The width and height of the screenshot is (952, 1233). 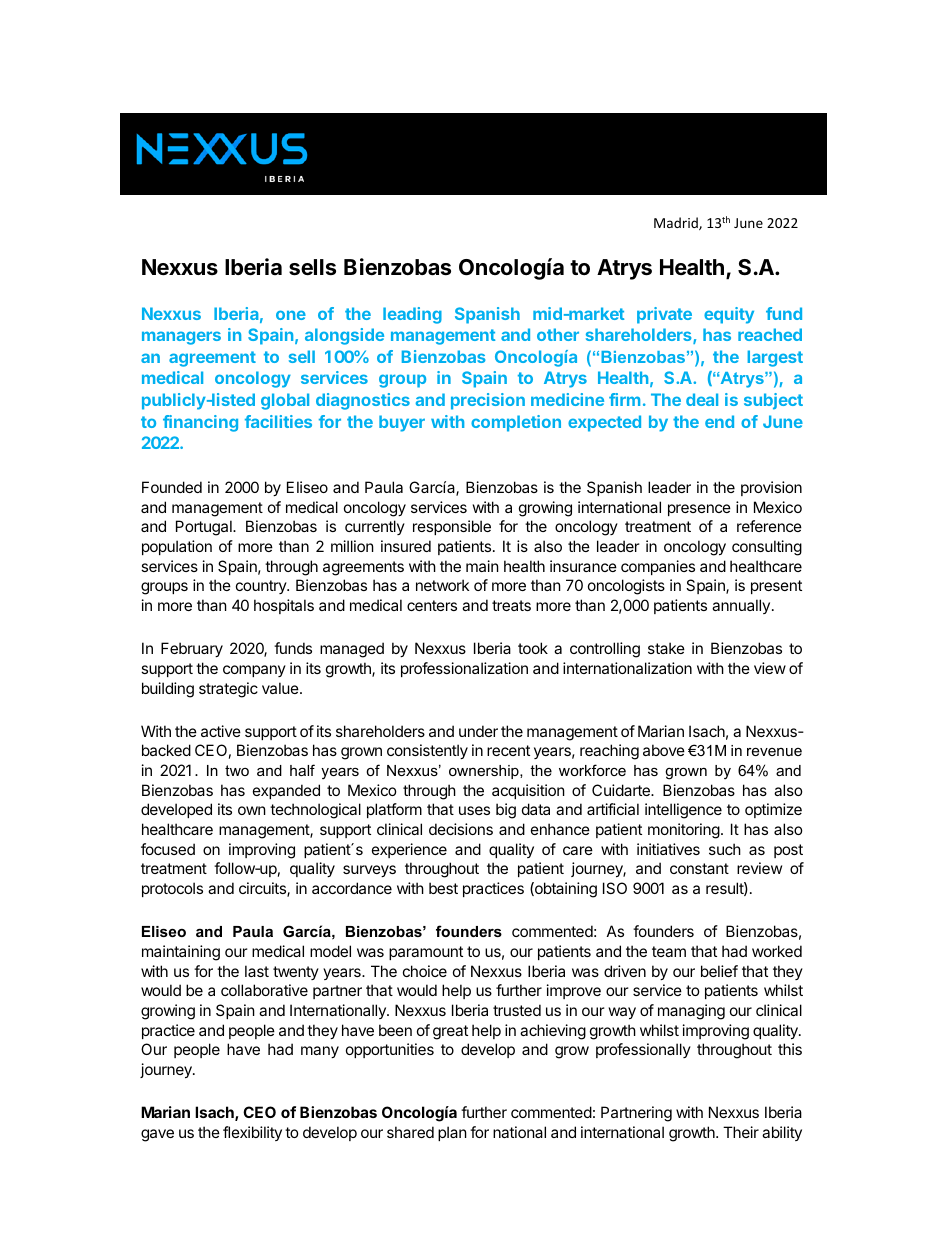 What do you see at coordinates (252, 1133) in the screenshot?
I see `flexibility` at bounding box center [252, 1133].
